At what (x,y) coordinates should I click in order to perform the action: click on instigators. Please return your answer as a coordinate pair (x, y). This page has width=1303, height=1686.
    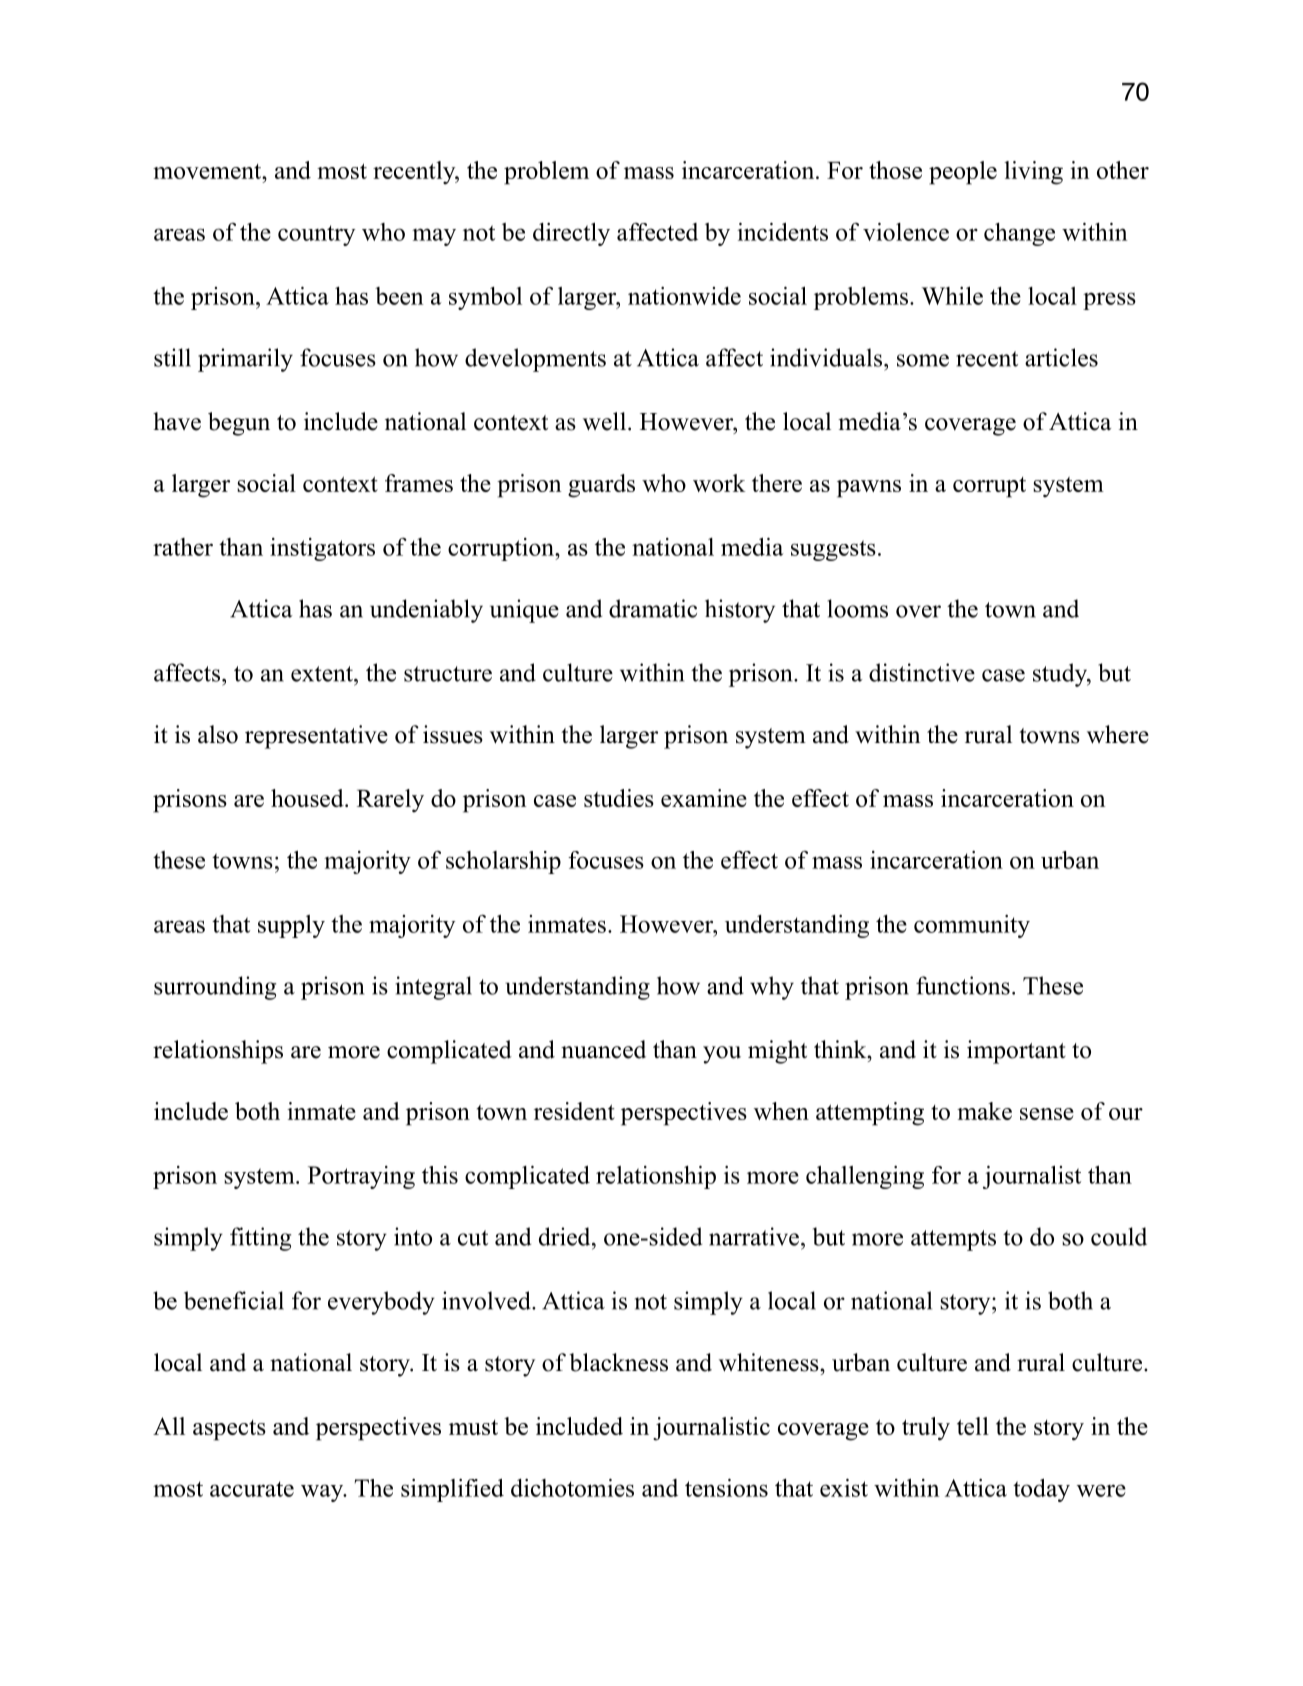
    Looking at the image, I should click on (322, 549).
